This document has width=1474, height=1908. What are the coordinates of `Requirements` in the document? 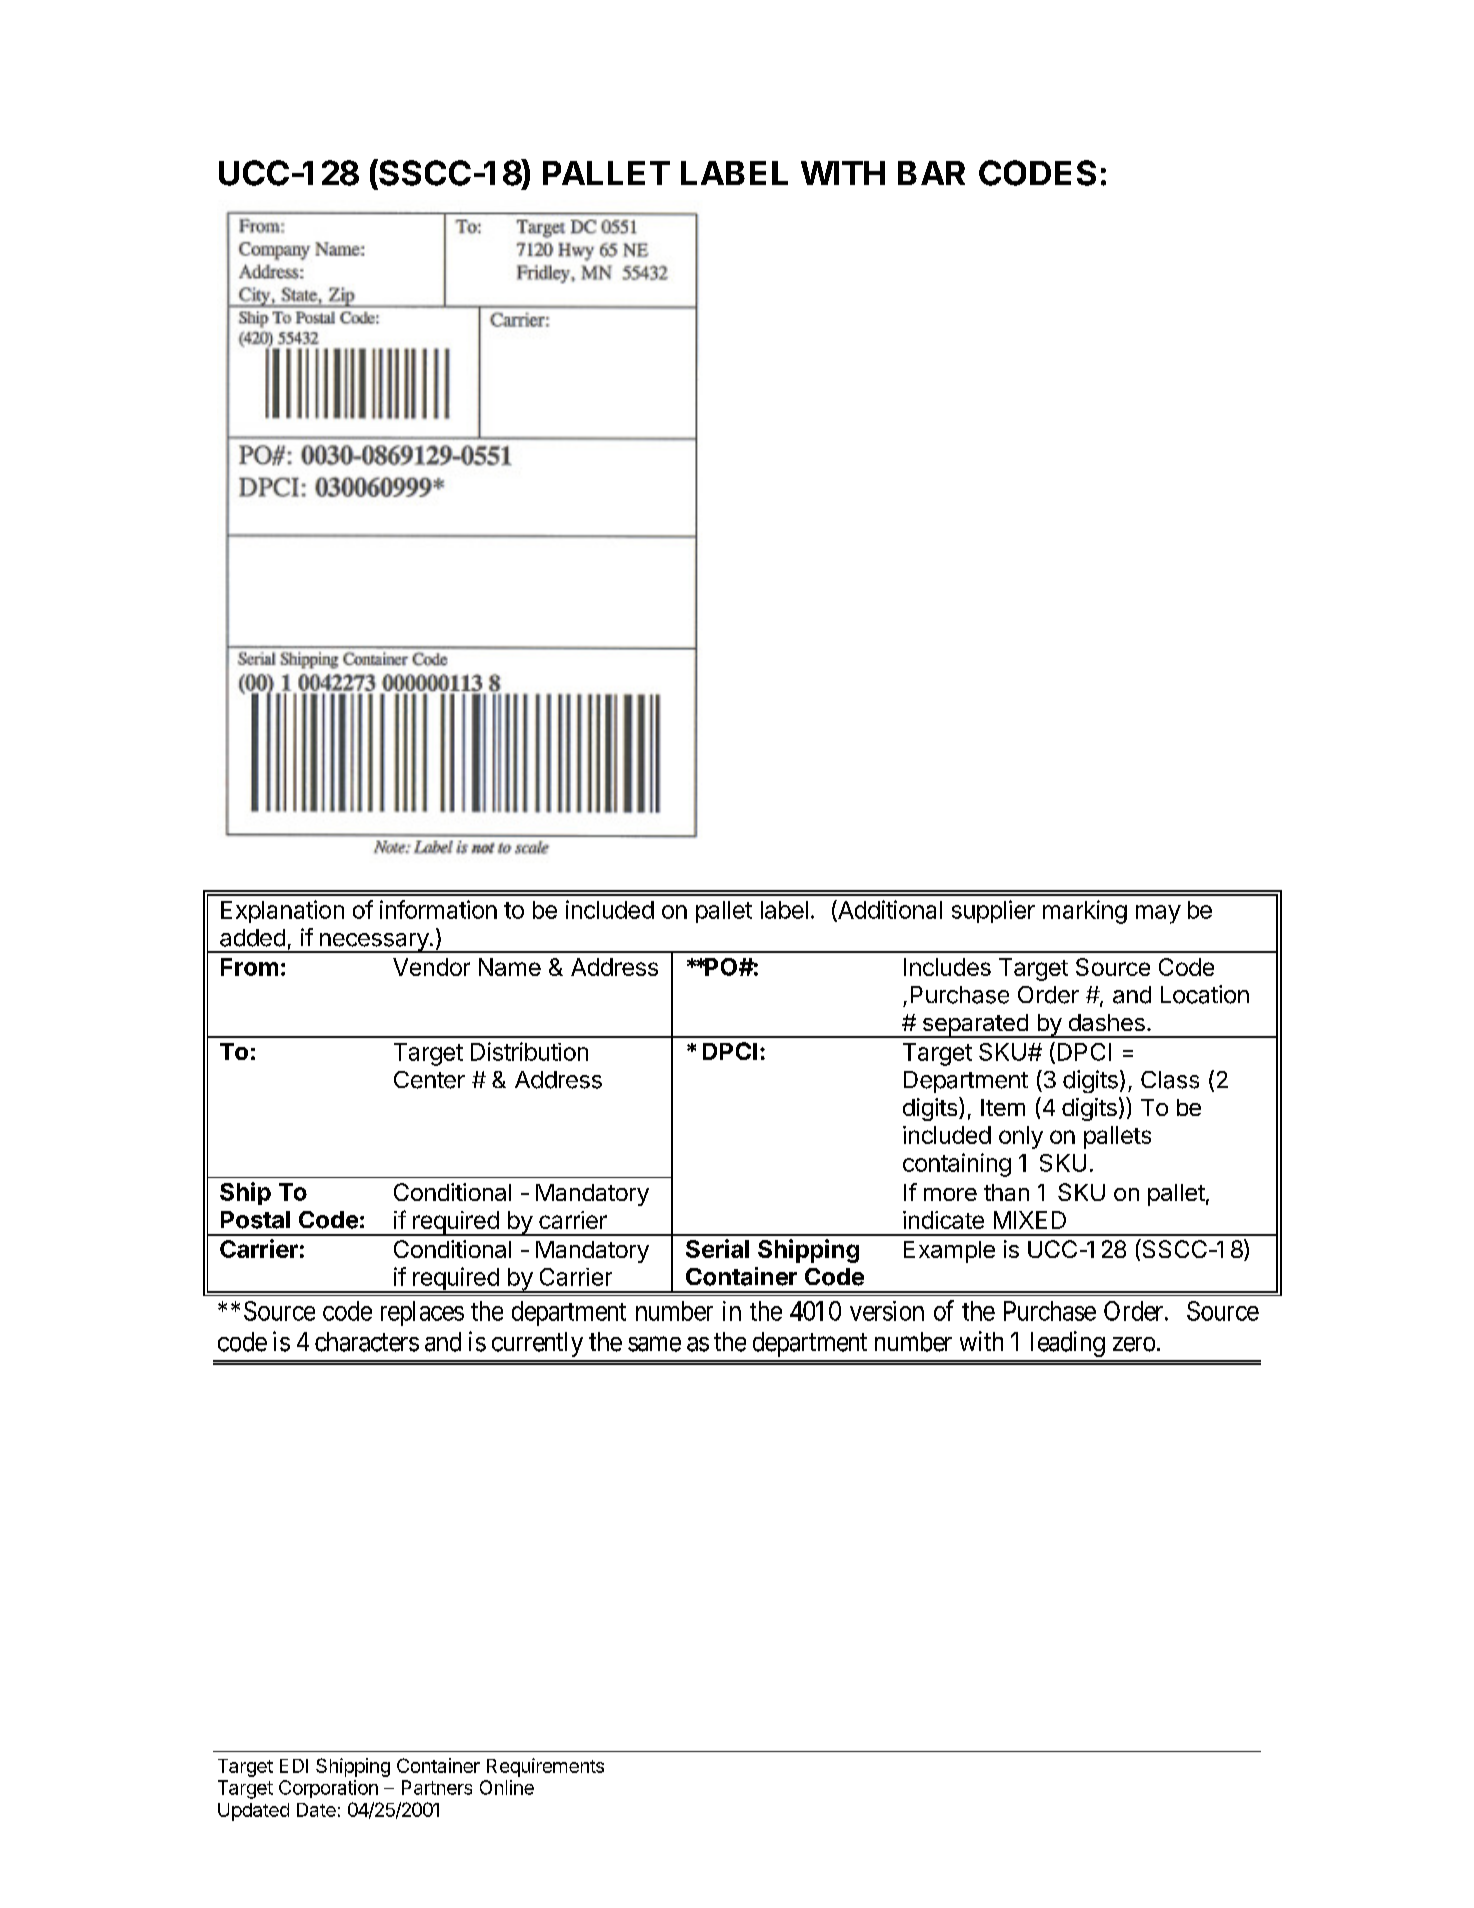 It's located at (545, 1767).
